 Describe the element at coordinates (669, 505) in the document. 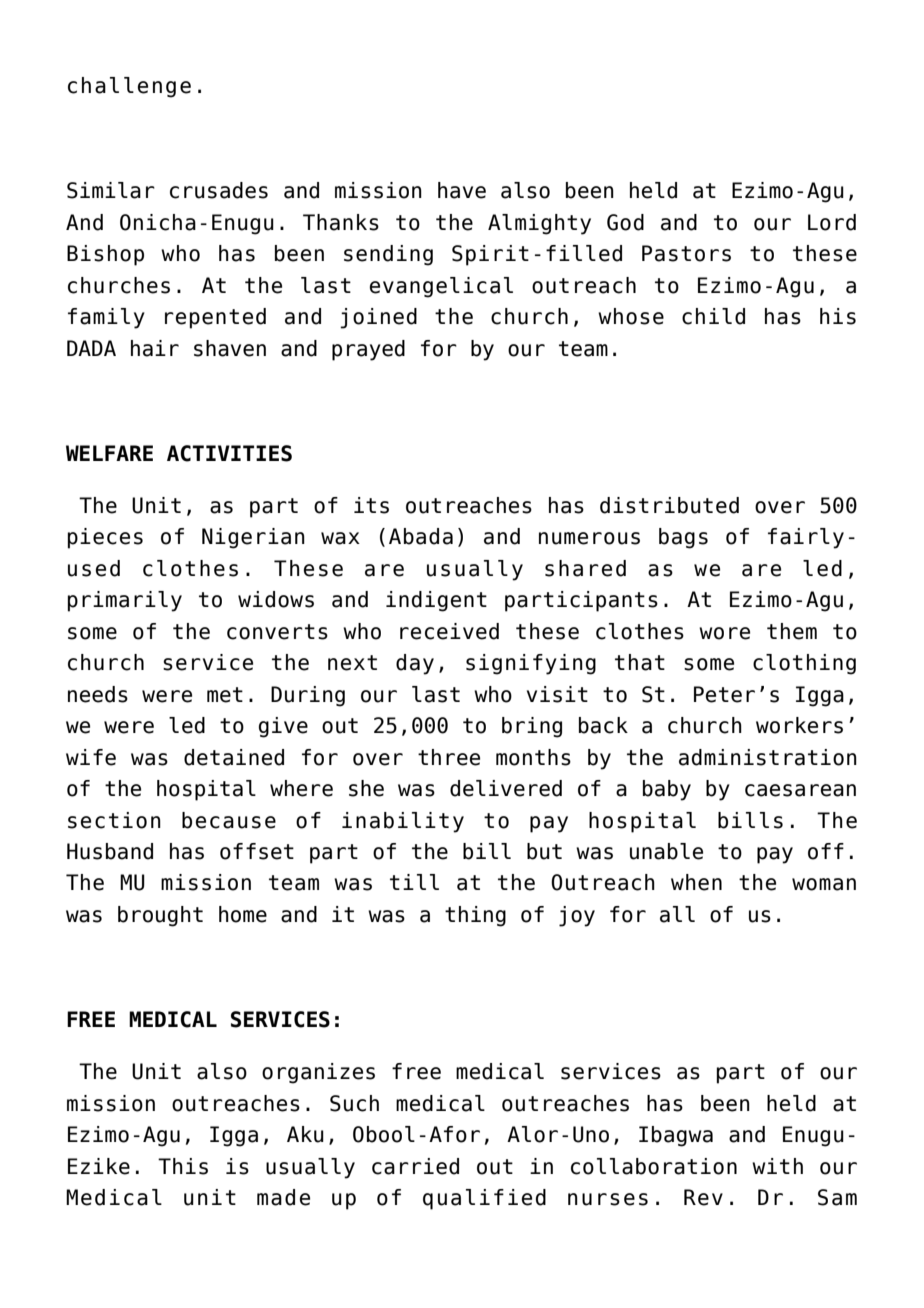

I see `distributed` at that location.
